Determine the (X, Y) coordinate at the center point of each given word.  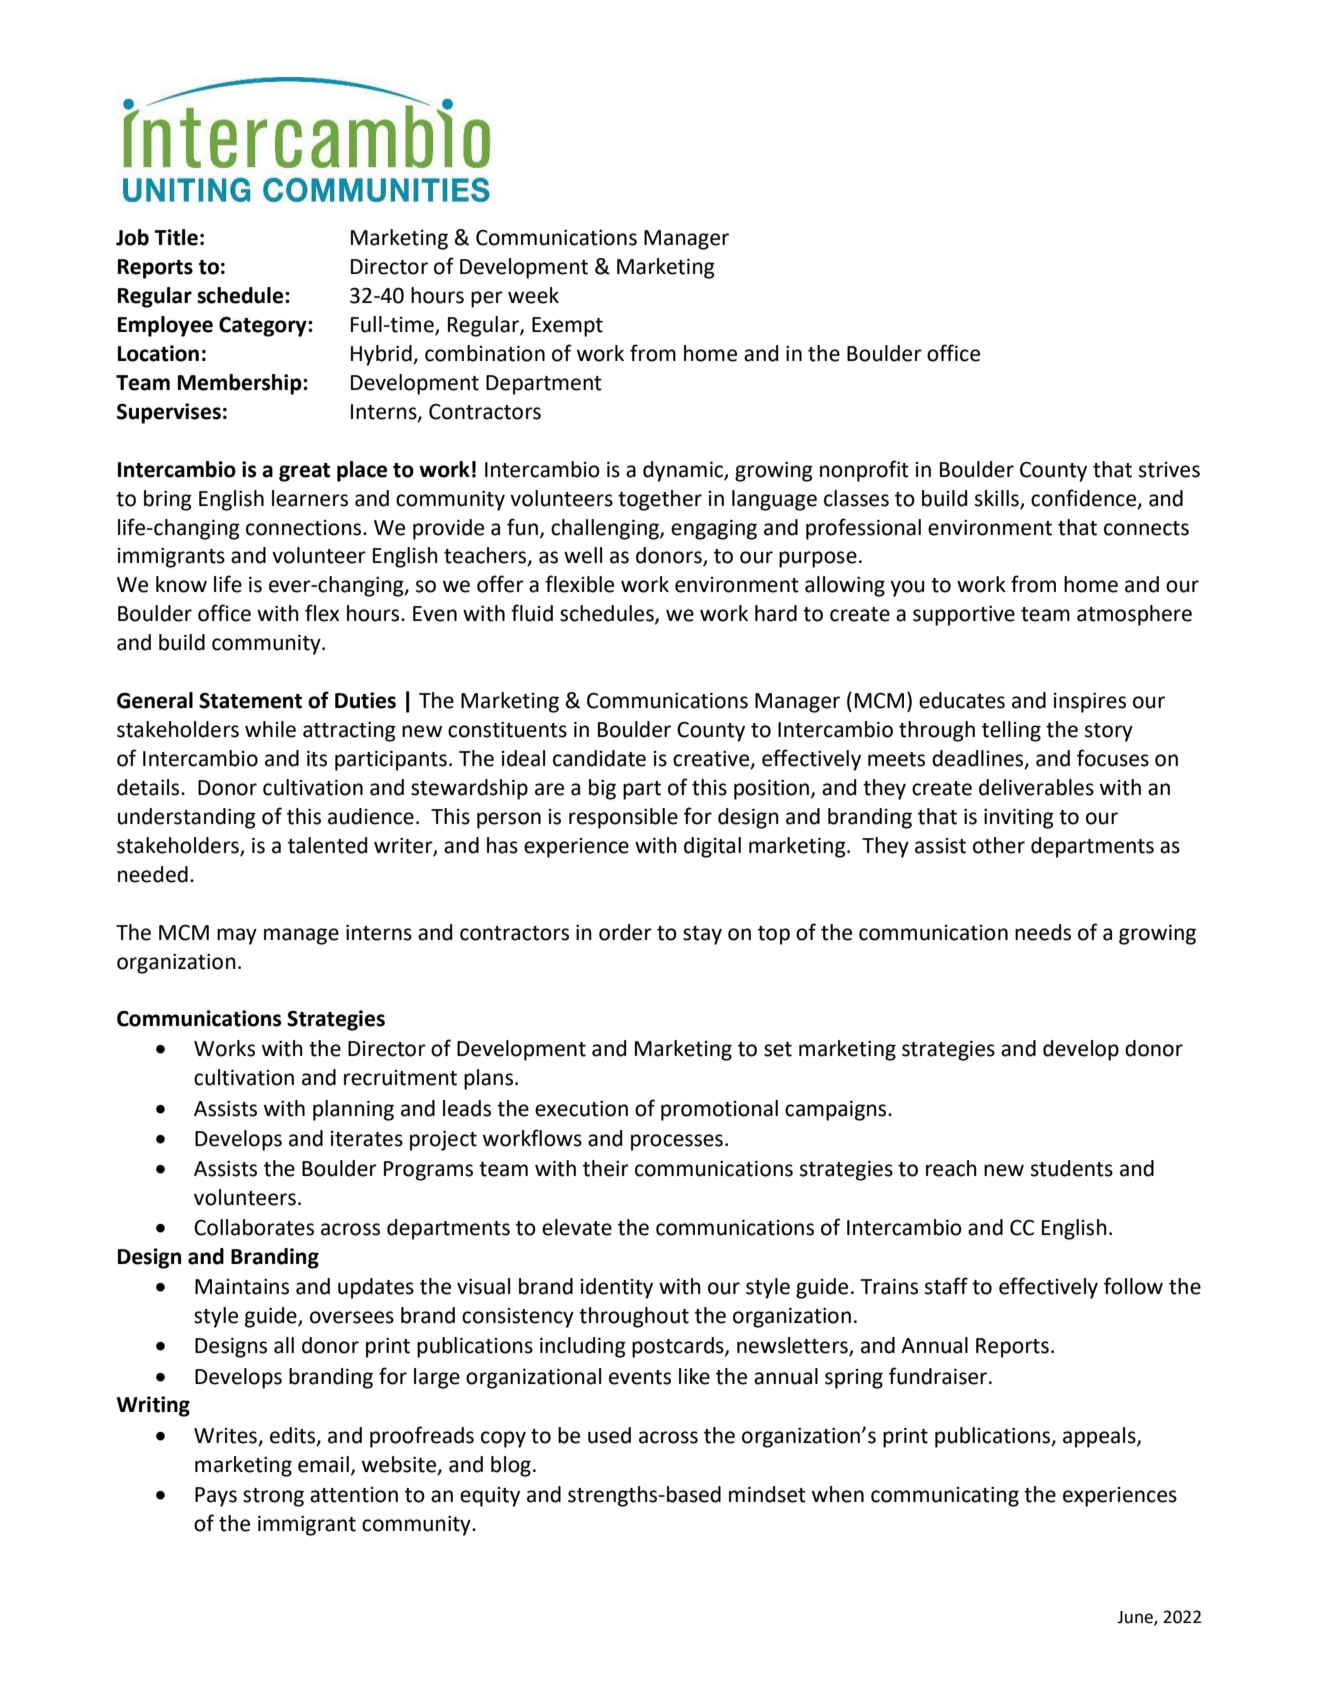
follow (1133, 1286)
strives (1169, 470)
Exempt (567, 327)
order (625, 932)
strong (273, 1497)
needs (1043, 932)
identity (617, 1288)
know (181, 584)
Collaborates (254, 1227)
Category (264, 326)
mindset (767, 1494)
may (237, 936)
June (1136, 1618)
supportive (964, 616)
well (583, 555)
